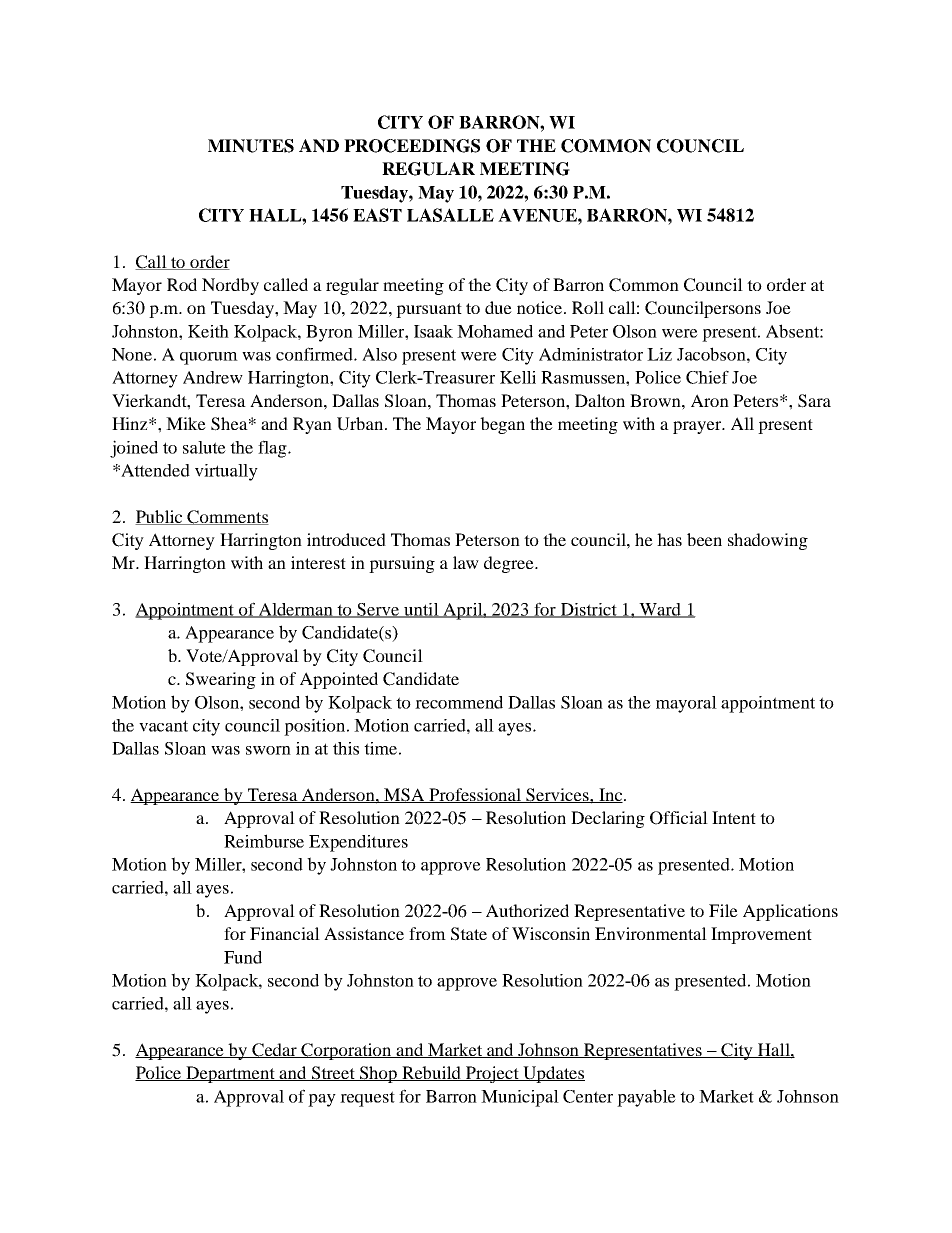  What do you see at coordinates (421, 610) in the screenshot?
I see `until` at bounding box center [421, 610].
